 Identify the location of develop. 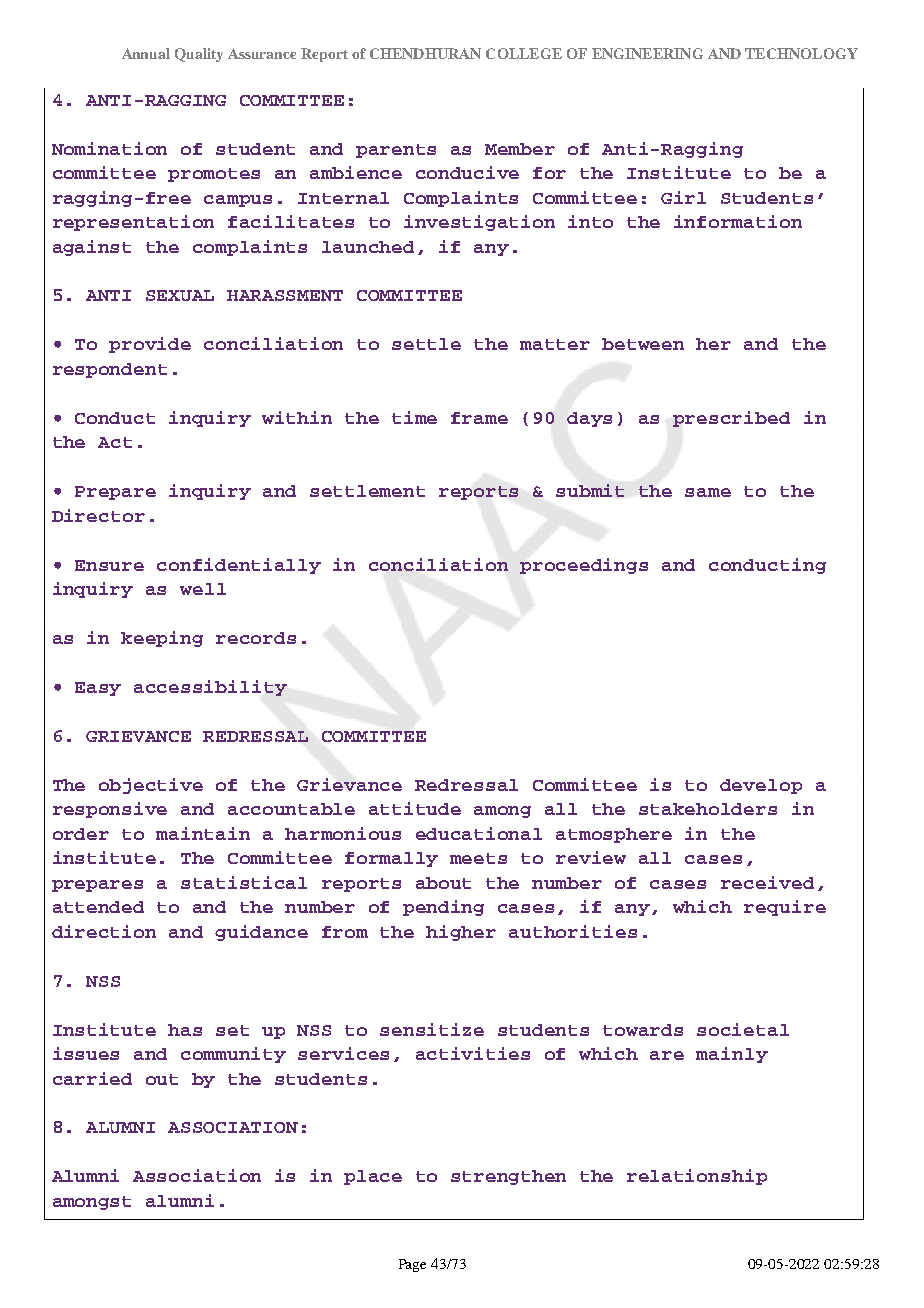
(761, 786).
